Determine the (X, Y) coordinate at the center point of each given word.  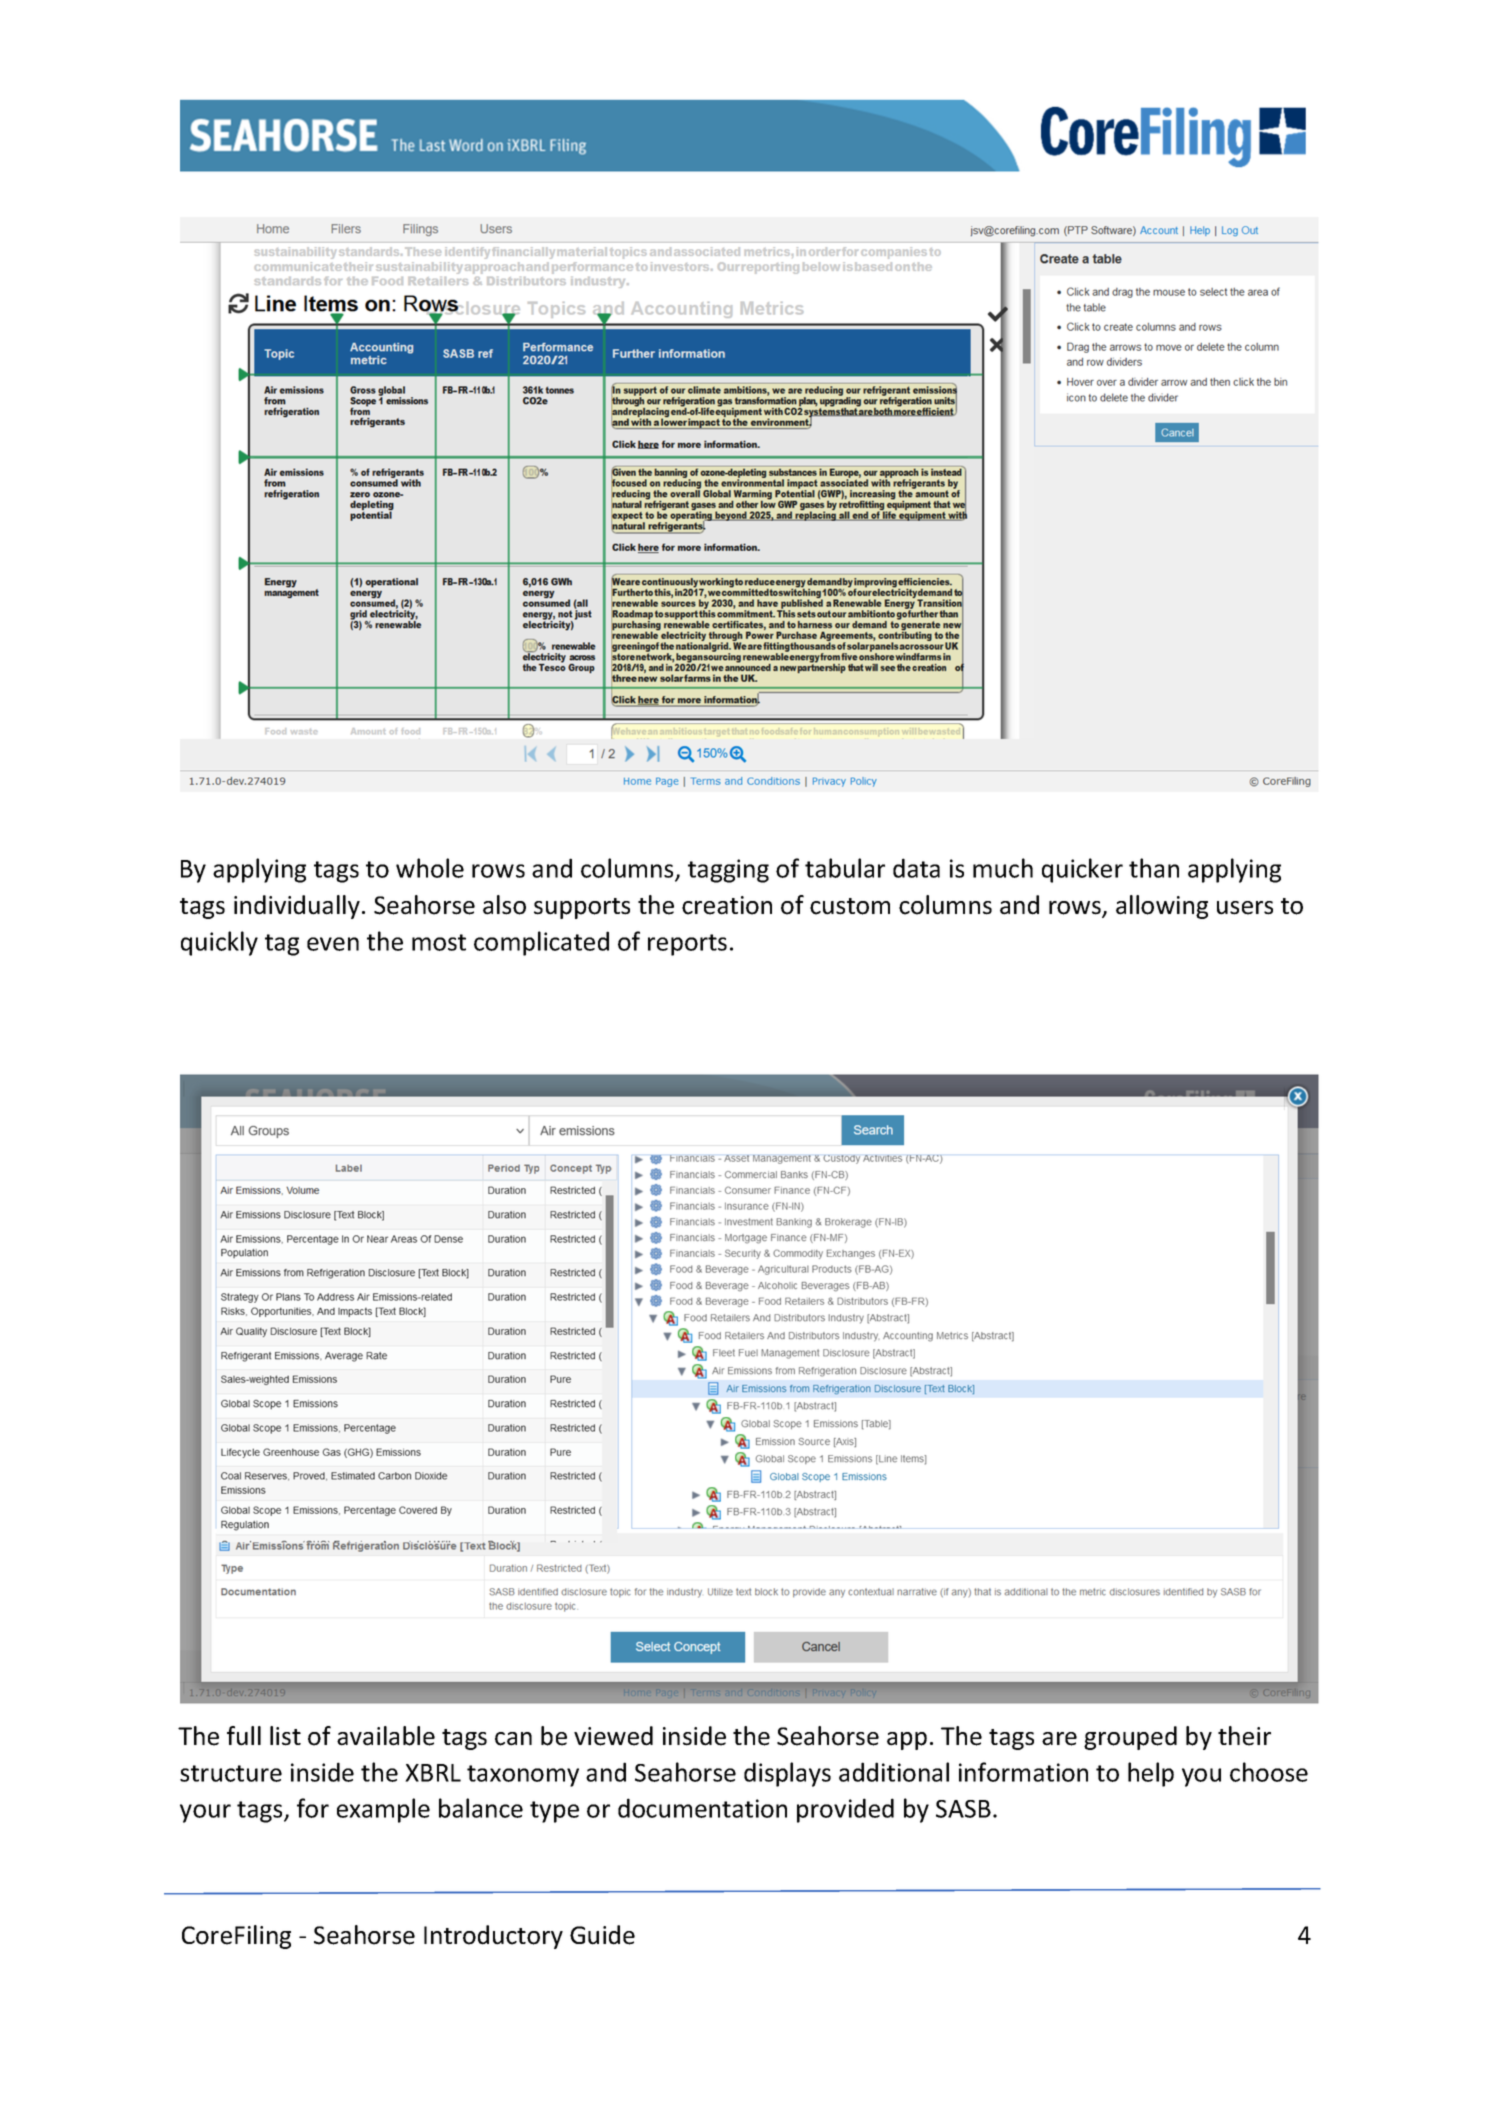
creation (727, 905)
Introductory (493, 1937)
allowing (1162, 907)
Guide (602, 1935)
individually (297, 907)
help (1151, 1774)
